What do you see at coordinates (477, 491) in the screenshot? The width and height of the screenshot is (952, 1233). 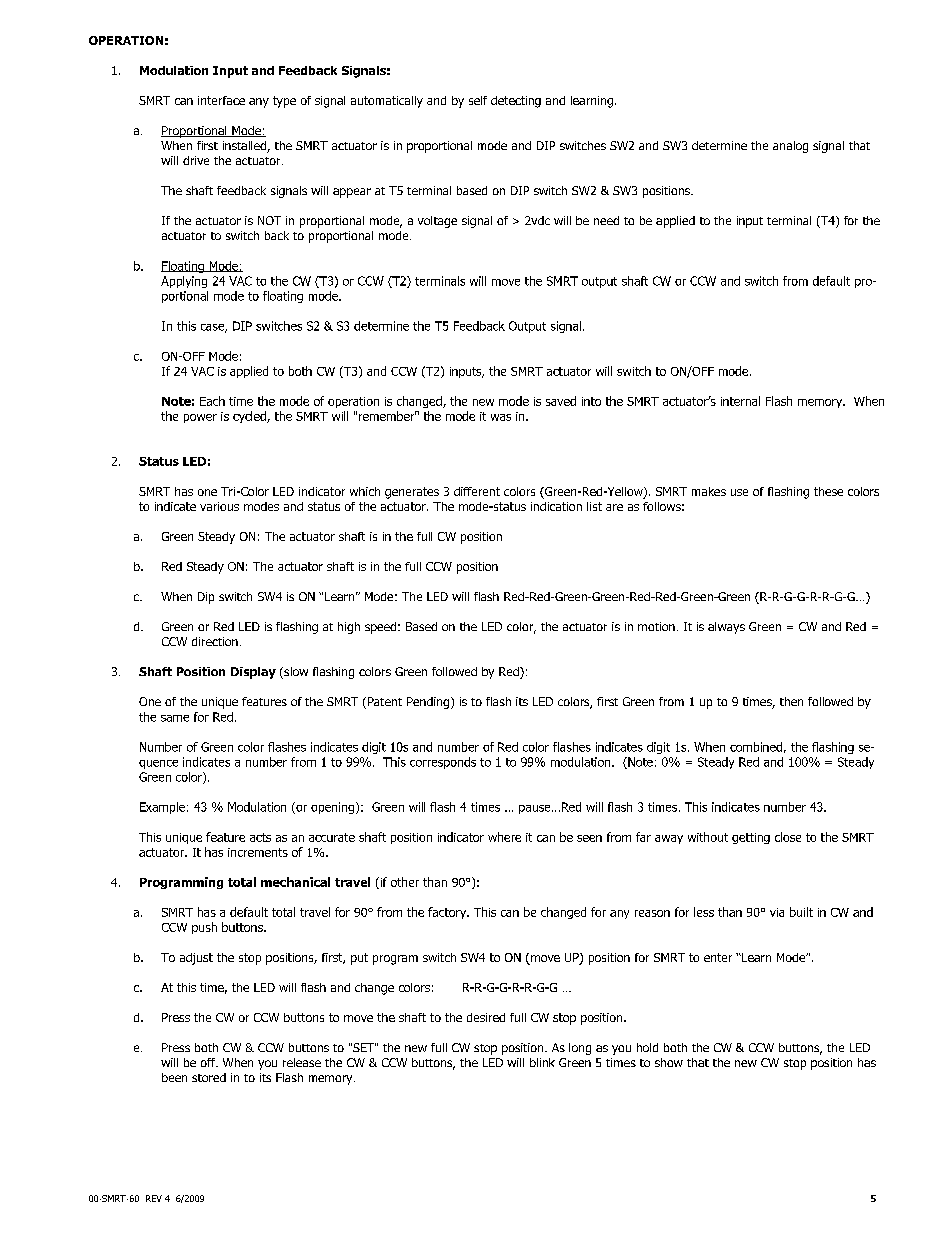 I see `different` at bounding box center [477, 491].
